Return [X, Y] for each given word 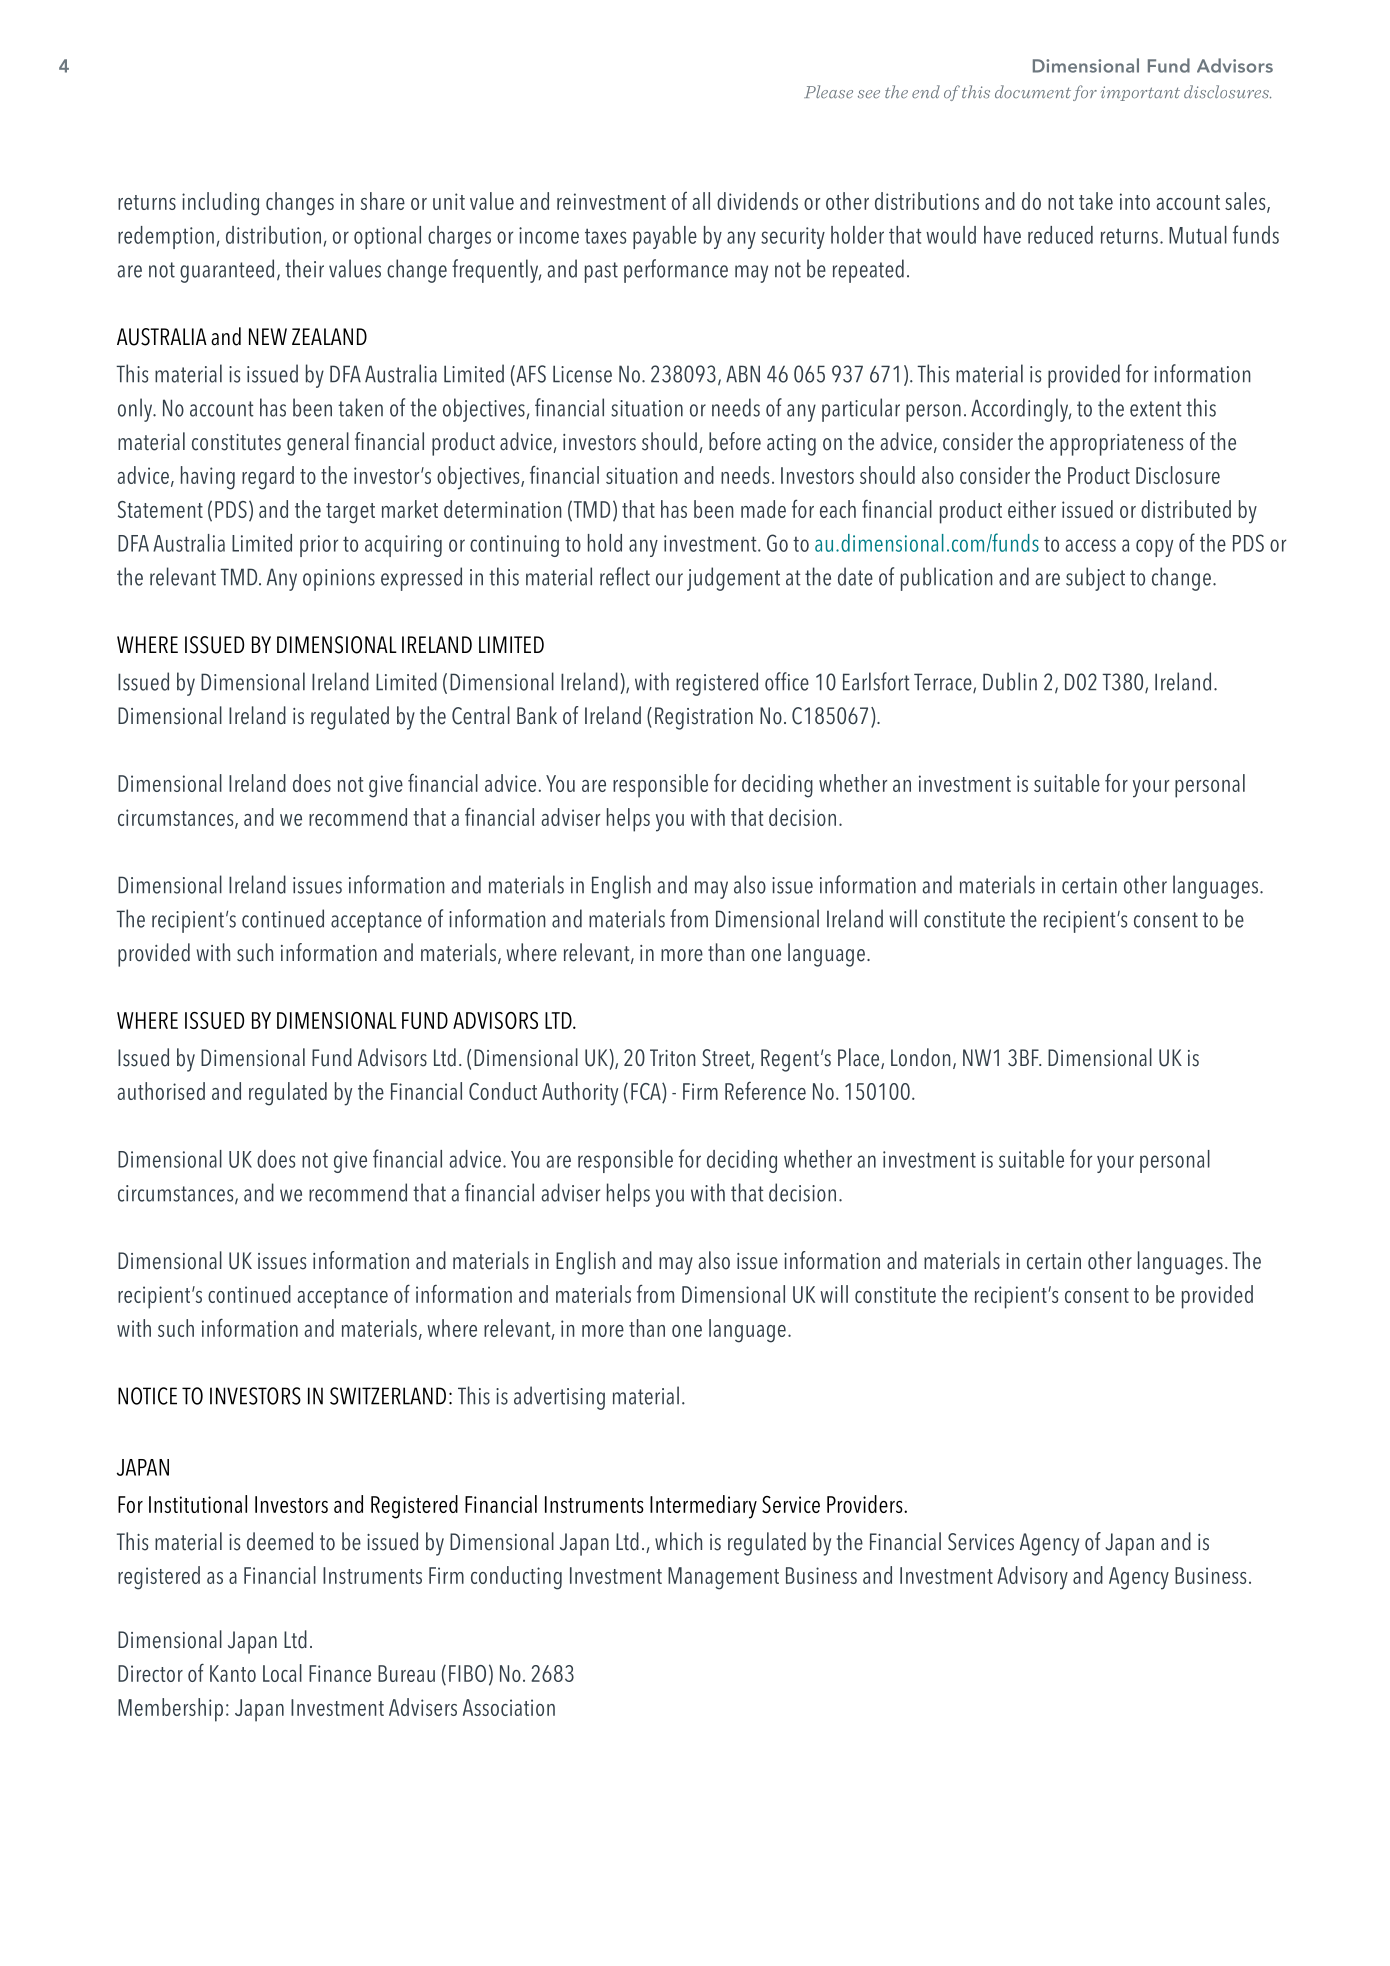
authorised [161, 1091]
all [701, 201]
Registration [704, 718]
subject [1095, 579]
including [220, 204]
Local [282, 1673]
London [921, 1057]
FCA [647, 1093]
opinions [339, 580]
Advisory [1032, 1578]
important [1140, 93]
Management [723, 1578]
